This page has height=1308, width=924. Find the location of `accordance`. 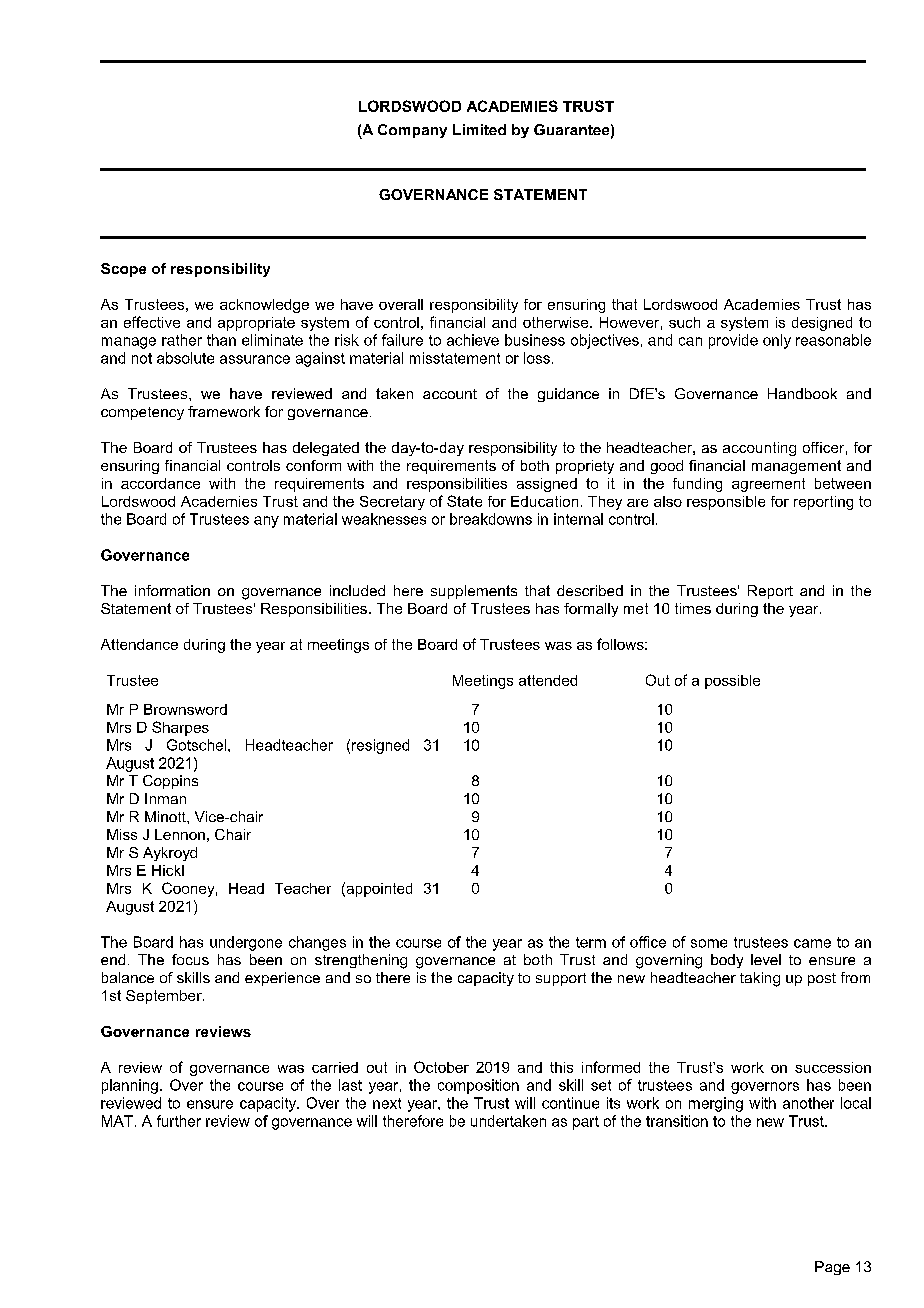

accordance is located at coordinates (160, 483).
